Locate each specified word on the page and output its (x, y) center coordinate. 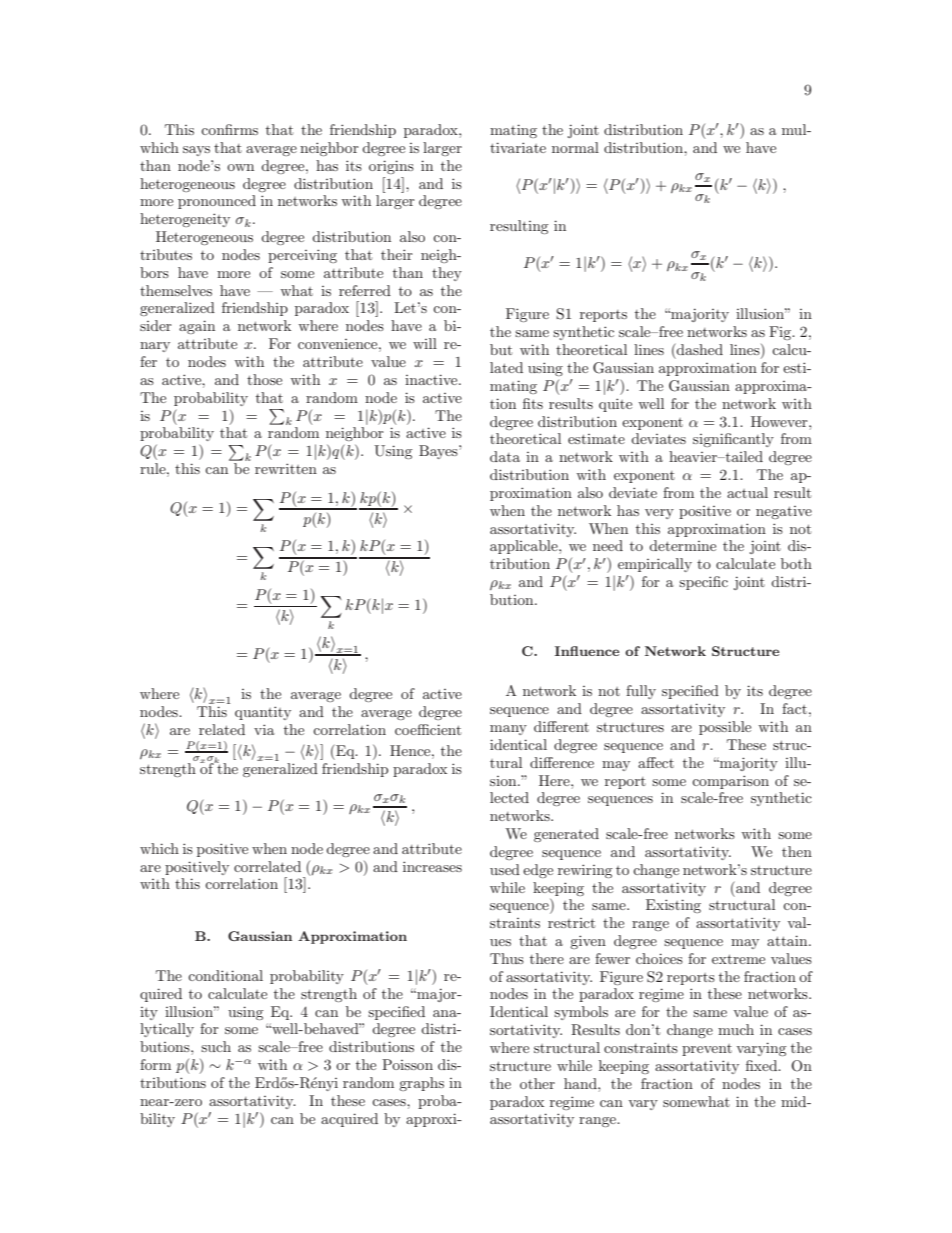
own (240, 167)
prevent (707, 1050)
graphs (421, 1084)
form (155, 1064)
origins (391, 167)
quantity (263, 713)
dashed (699, 349)
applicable (525, 547)
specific (703, 583)
